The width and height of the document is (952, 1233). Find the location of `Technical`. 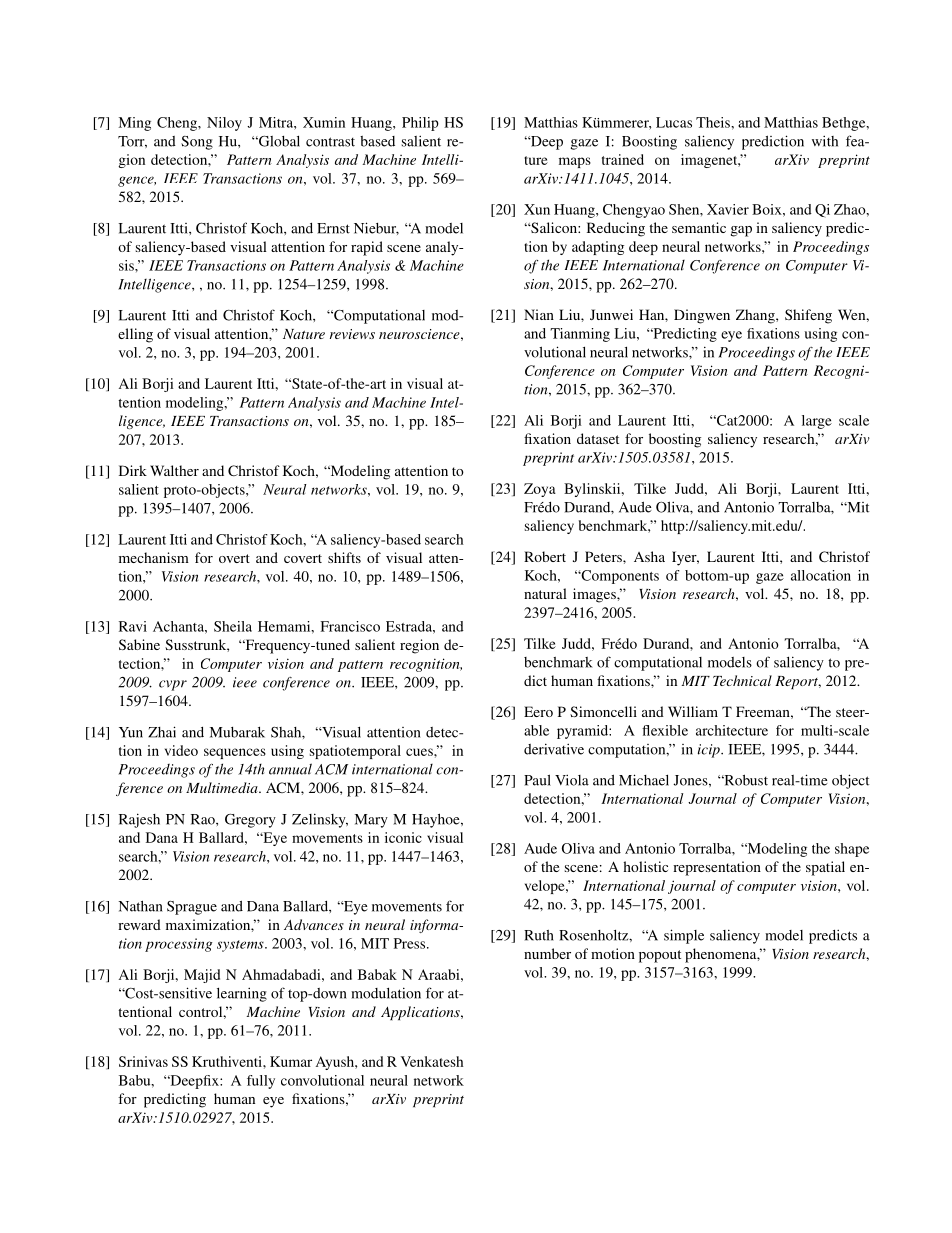

Technical is located at coordinates (742, 680).
